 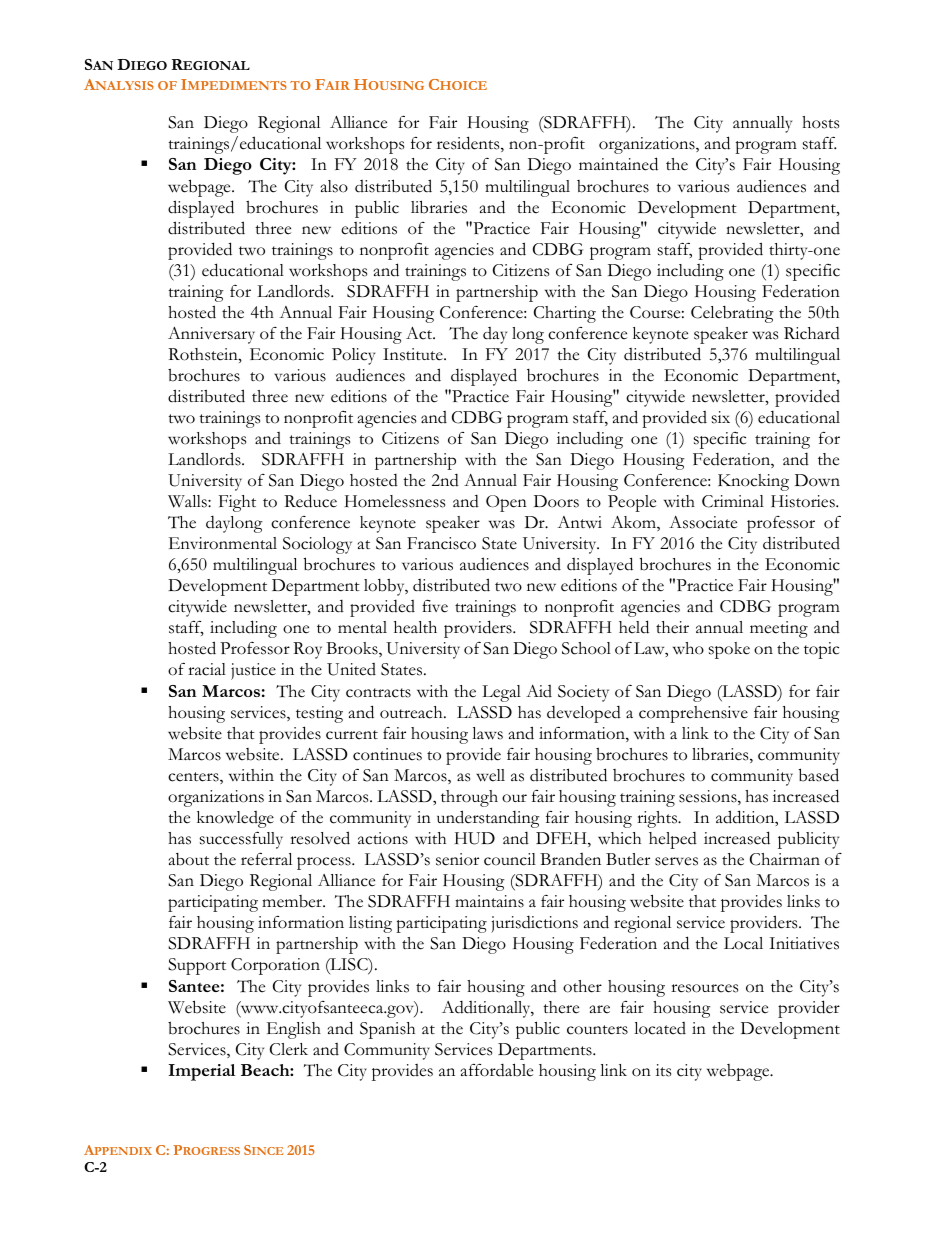 I want to click on Clerk, so click(x=289, y=1049).
